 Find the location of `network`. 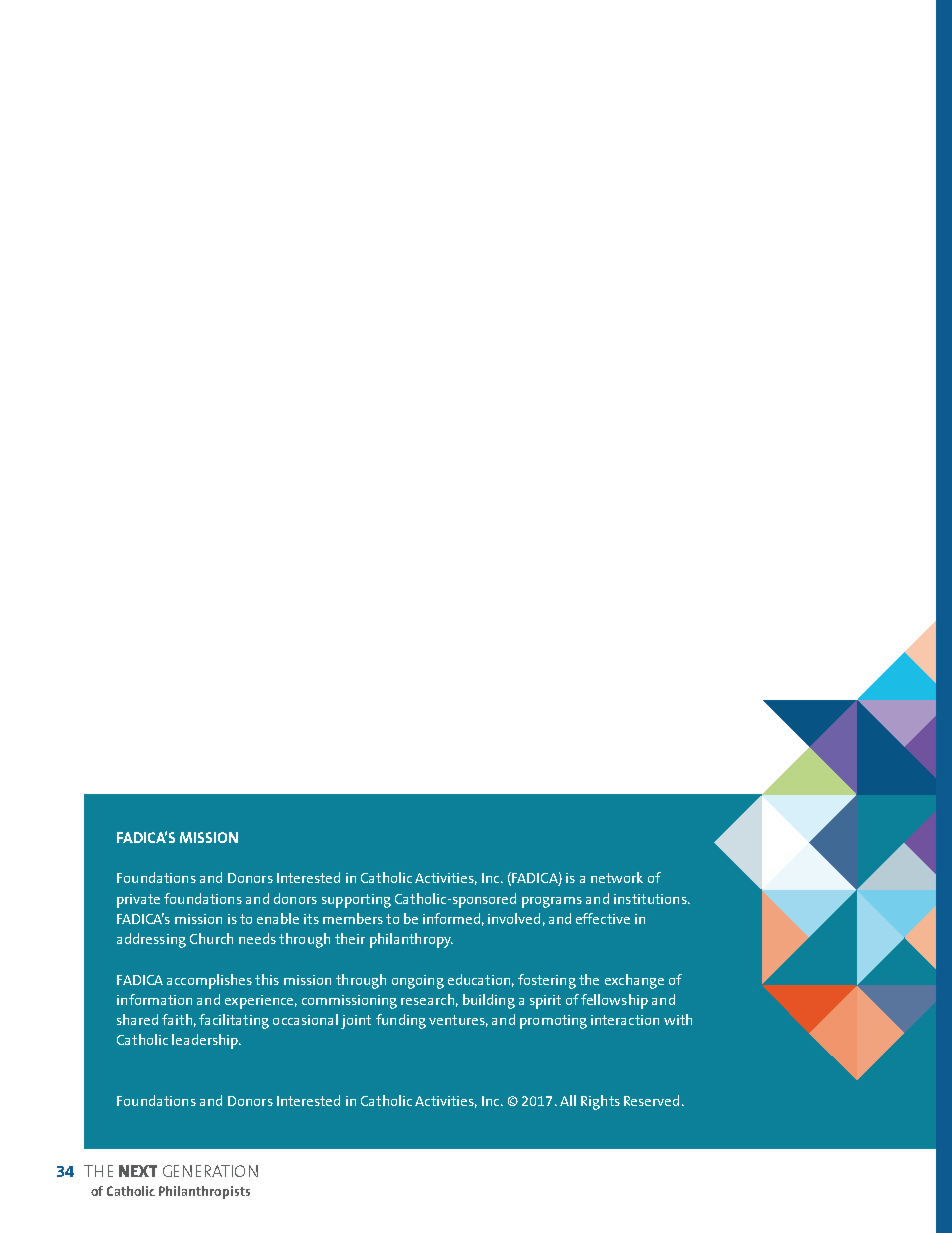

network is located at coordinates (617, 877).
